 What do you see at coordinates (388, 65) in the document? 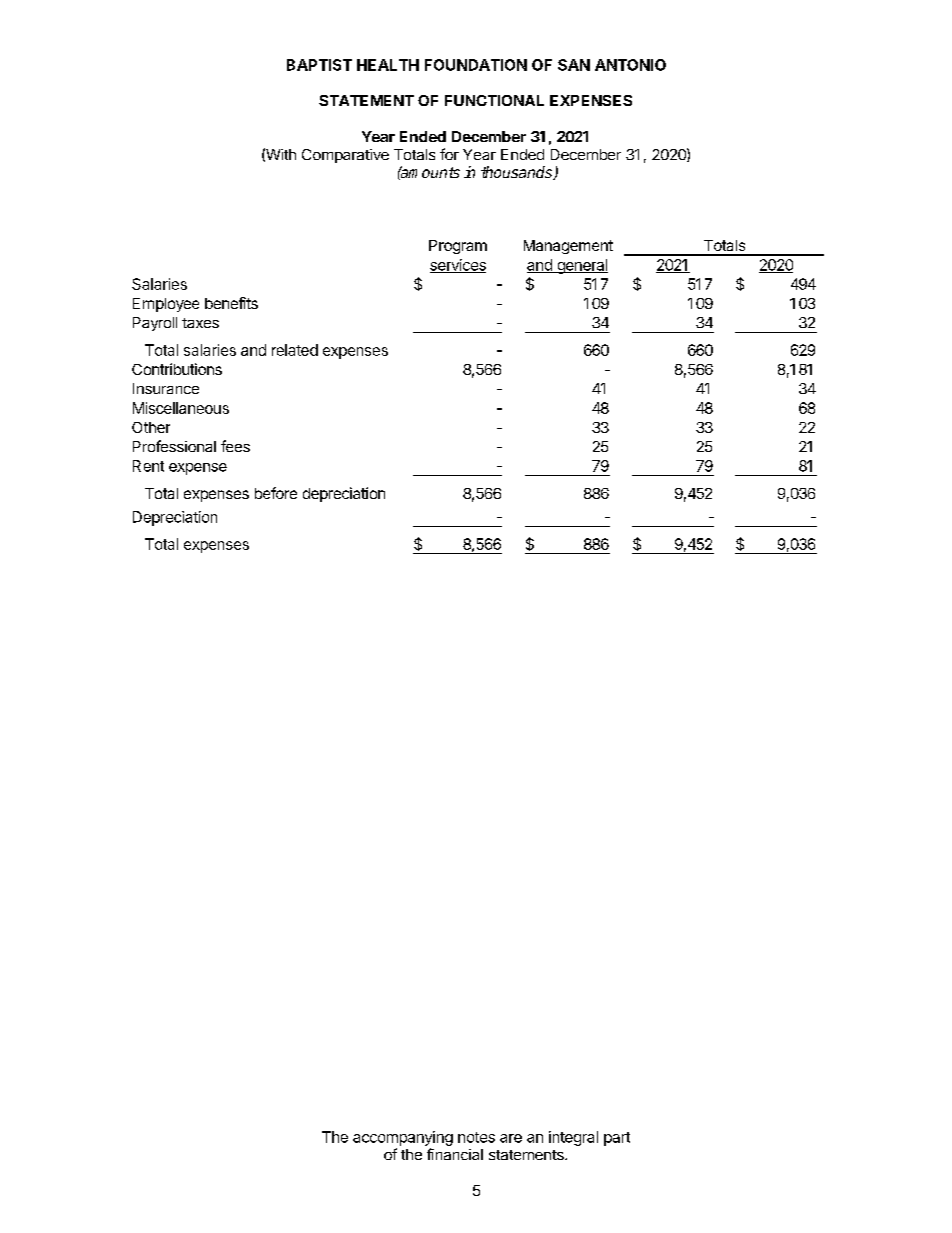
I see `HEALTH` at bounding box center [388, 65].
